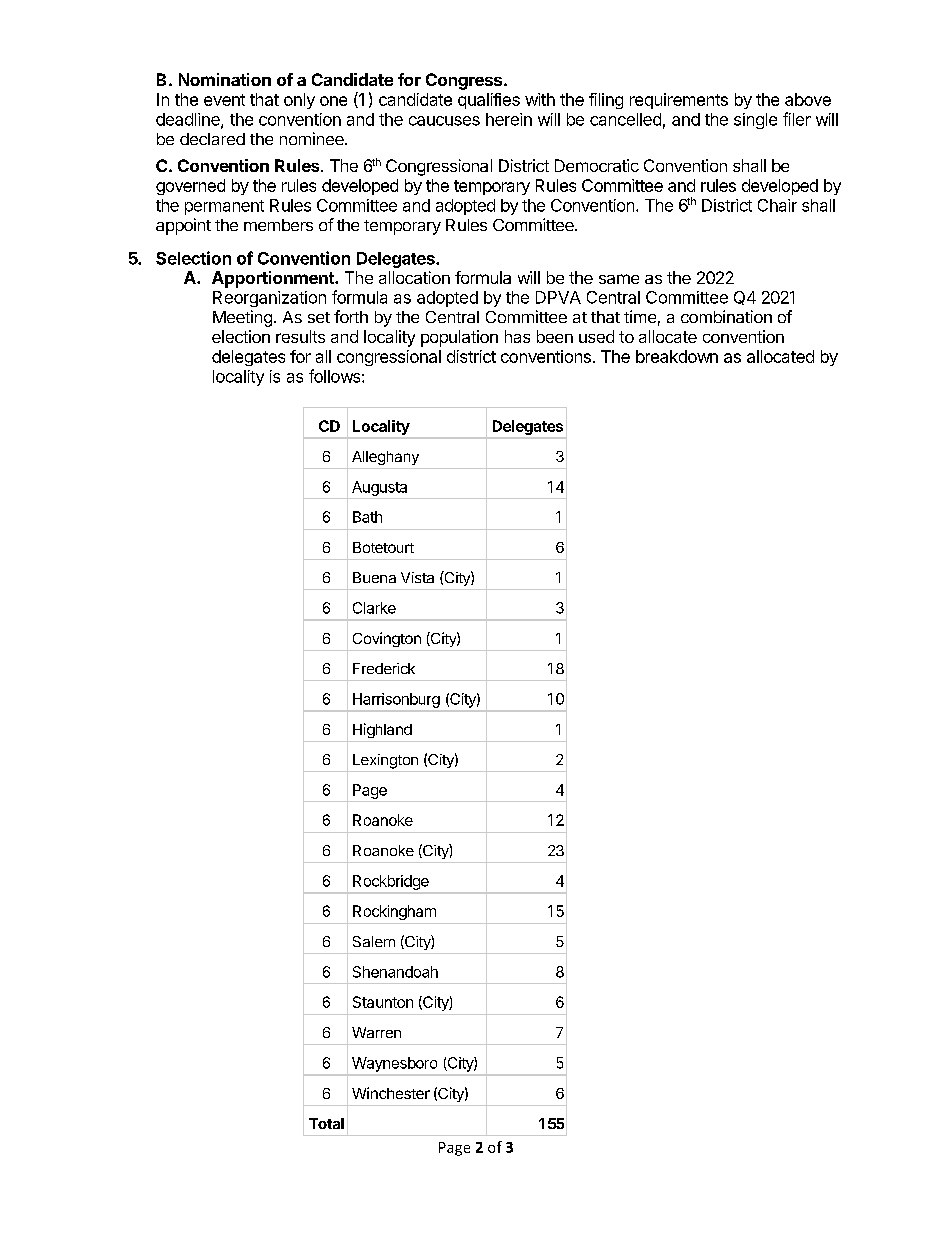 The height and width of the screenshot is (1233, 952). I want to click on single, so click(755, 121).
